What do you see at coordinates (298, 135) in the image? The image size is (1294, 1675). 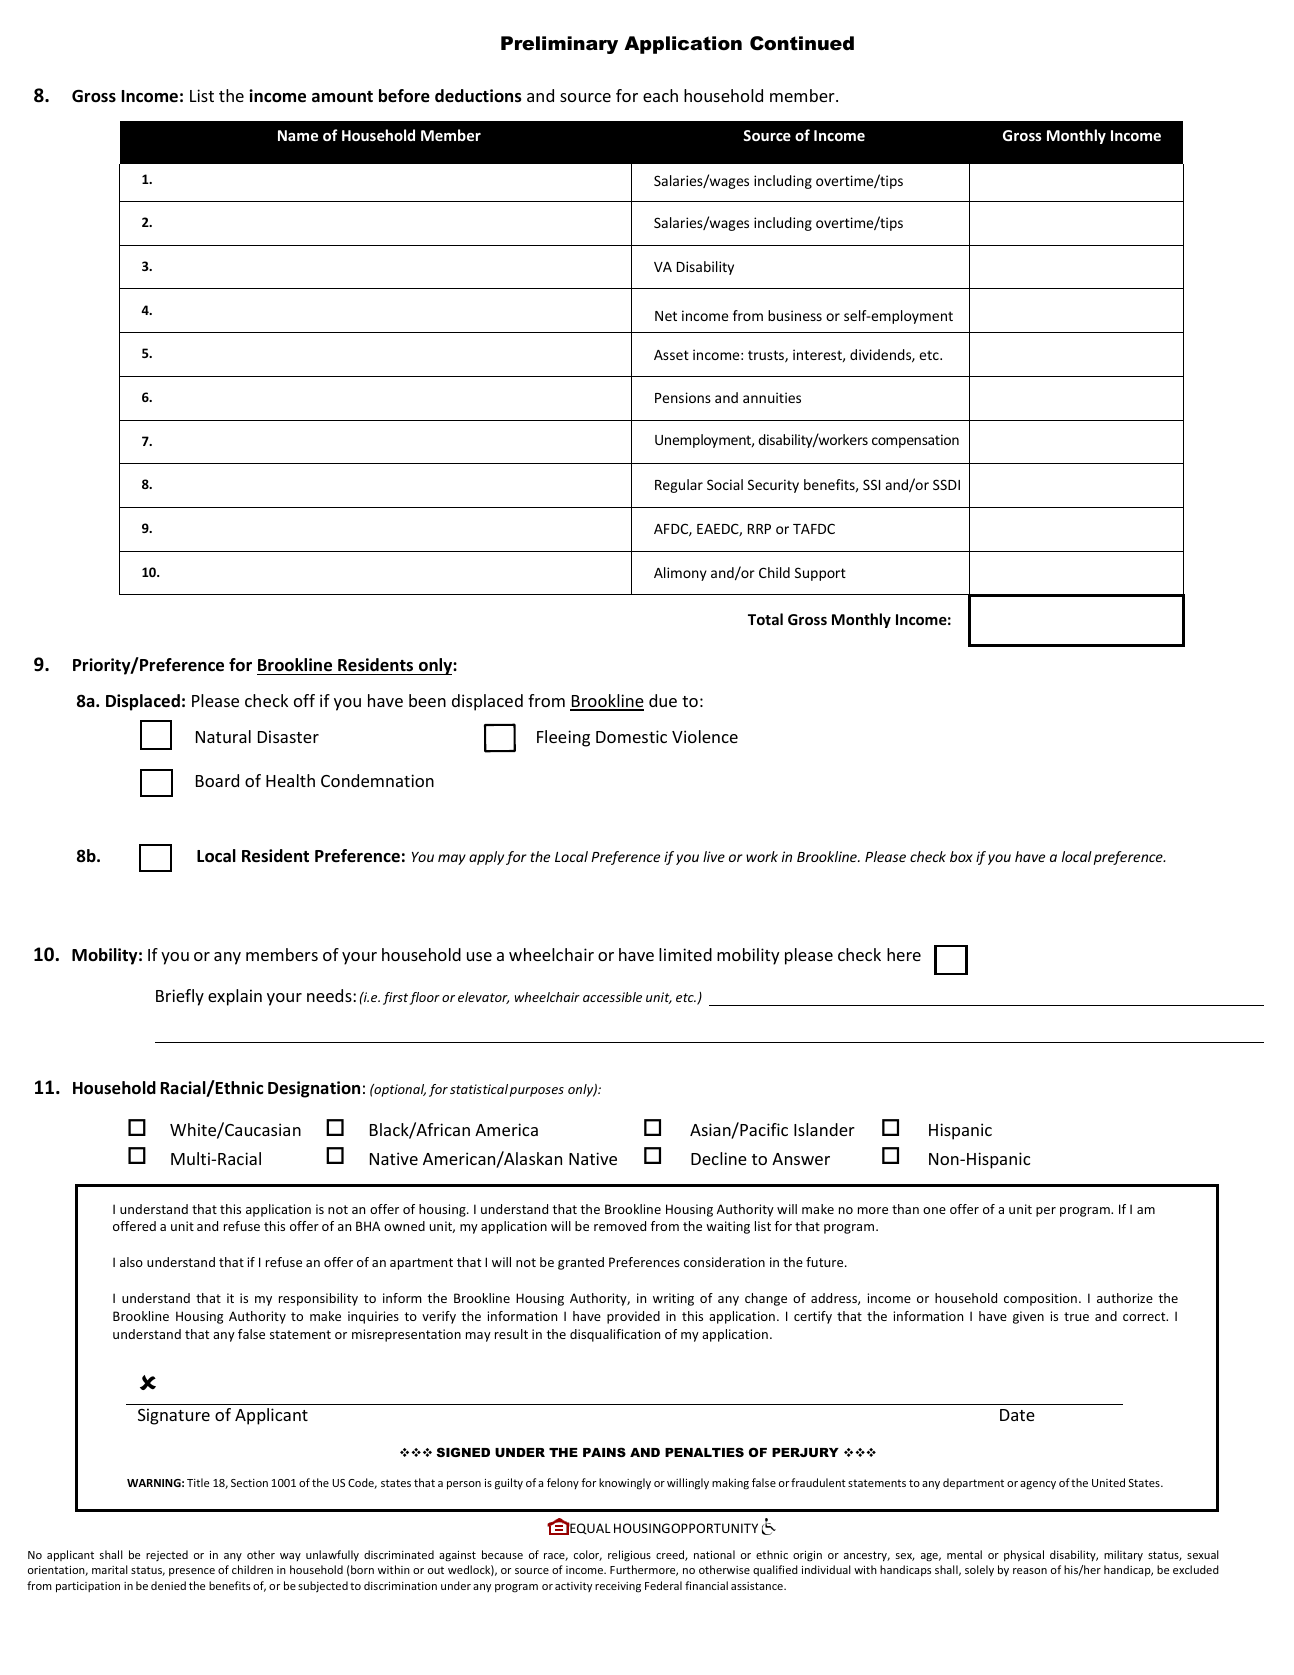 I see `Name` at bounding box center [298, 135].
